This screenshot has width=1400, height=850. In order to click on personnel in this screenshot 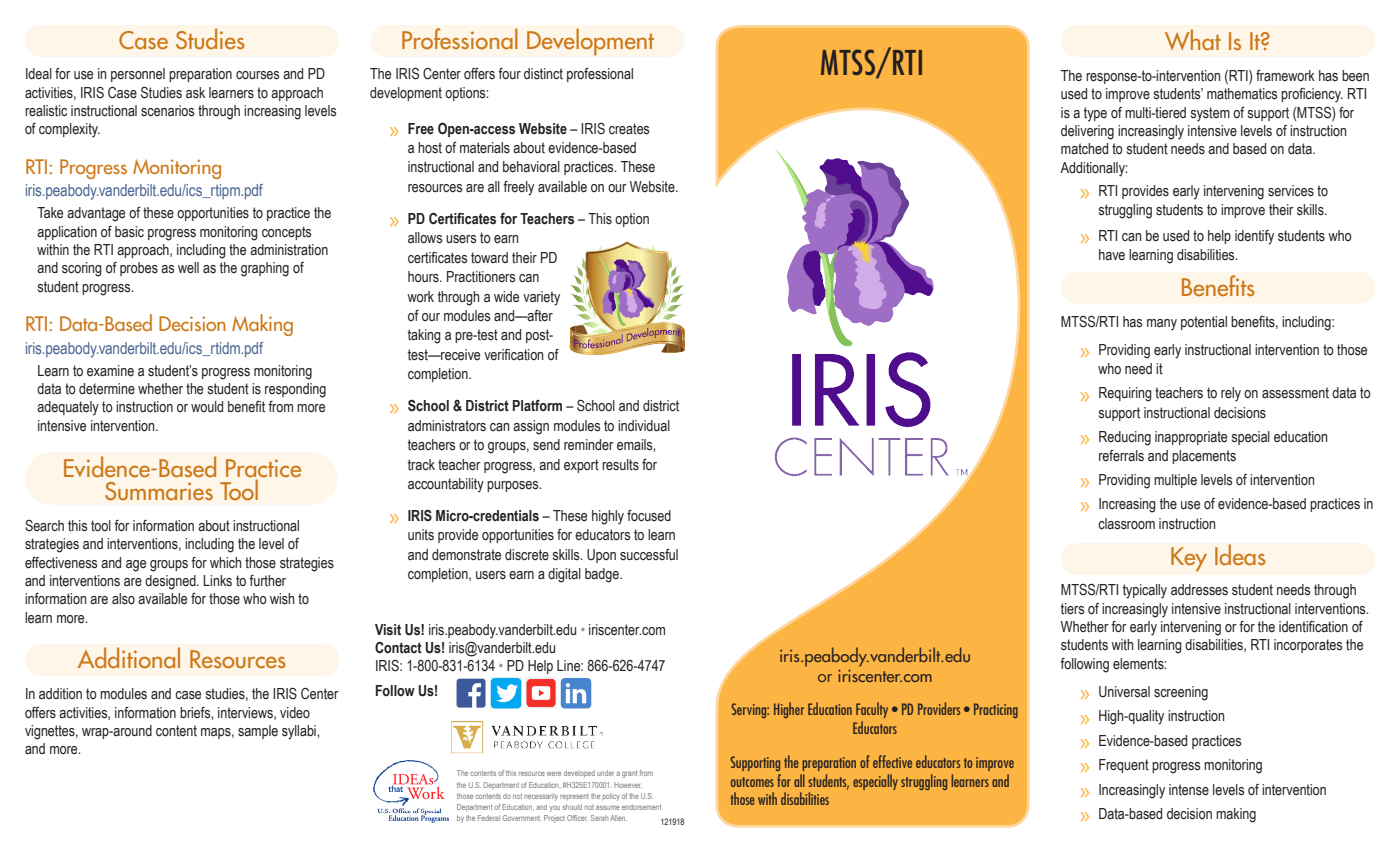, I will do `click(138, 75)`.
